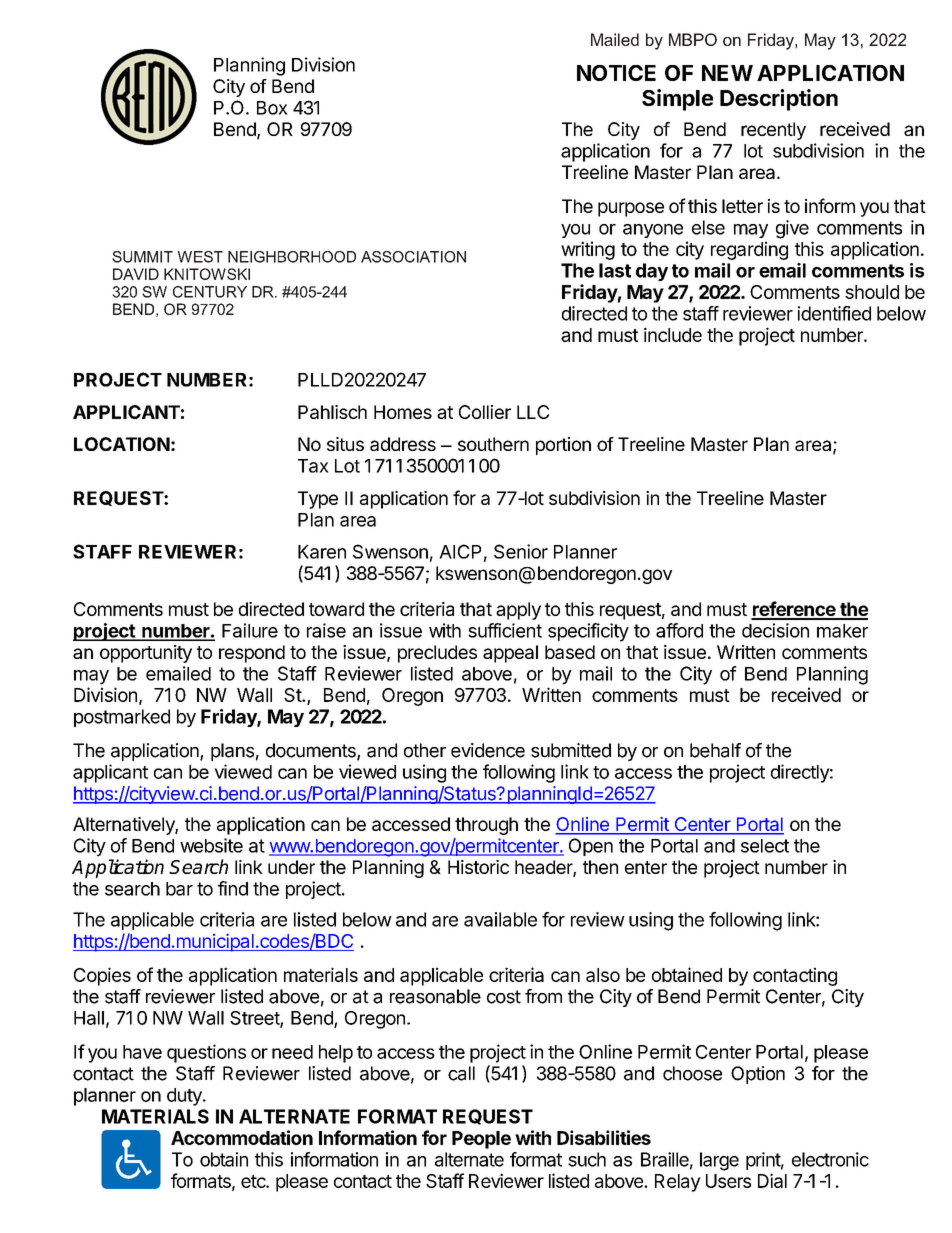 The height and width of the screenshot is (1233, 952). What do you see at coordinates (779, 100) in the screenshot?
I see `Description` at bounding box center [779, 100].
